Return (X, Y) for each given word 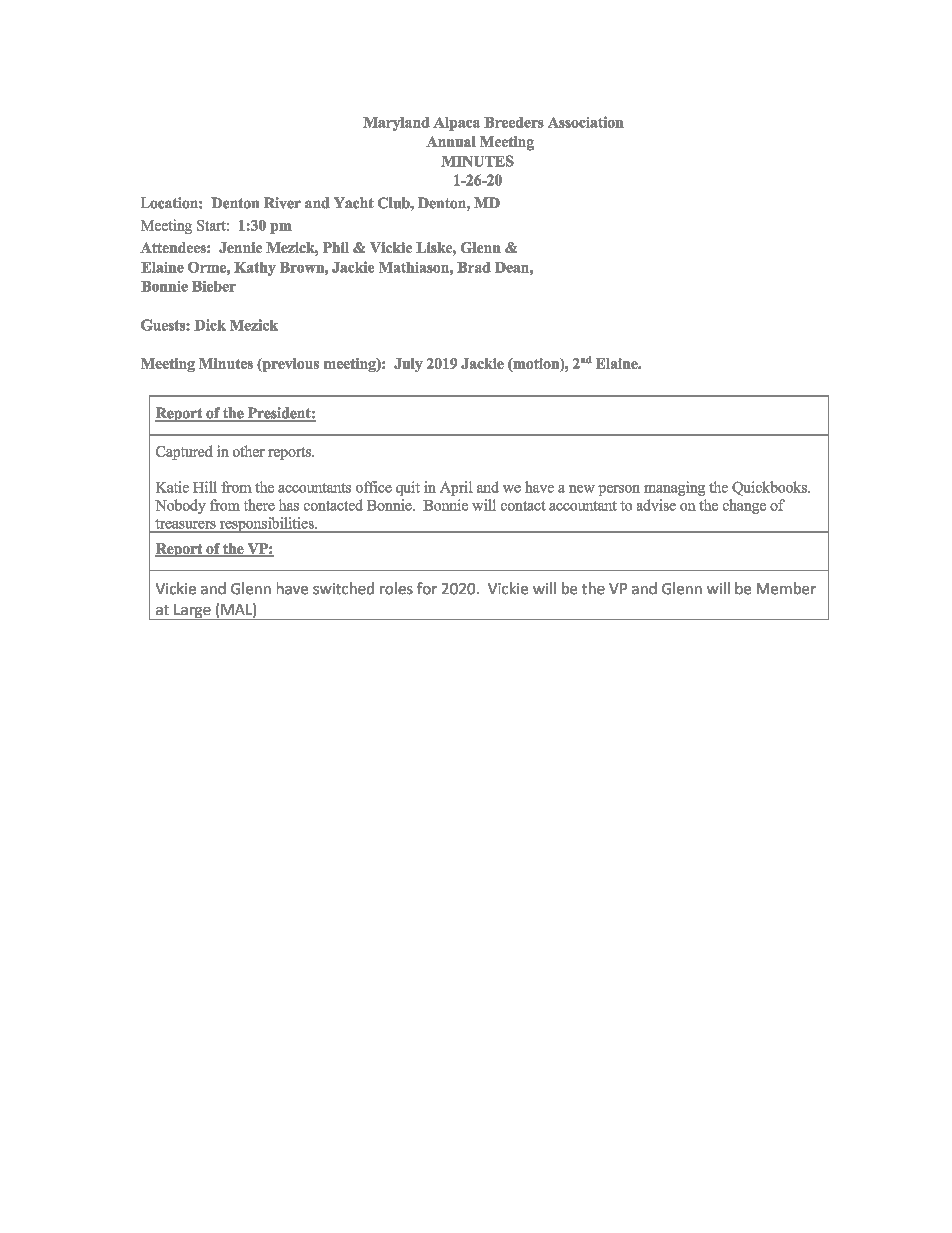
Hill (205, 487)
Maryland (396, 124)
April (456, 488)
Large (192, 612)
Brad (474, 267)
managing (674, 488)
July (408, 365)
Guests (164, 325)
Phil (336, 247)
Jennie (240, 247)
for (427, 588)
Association (586, 122)
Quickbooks (770, 488)
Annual (451, 141)
